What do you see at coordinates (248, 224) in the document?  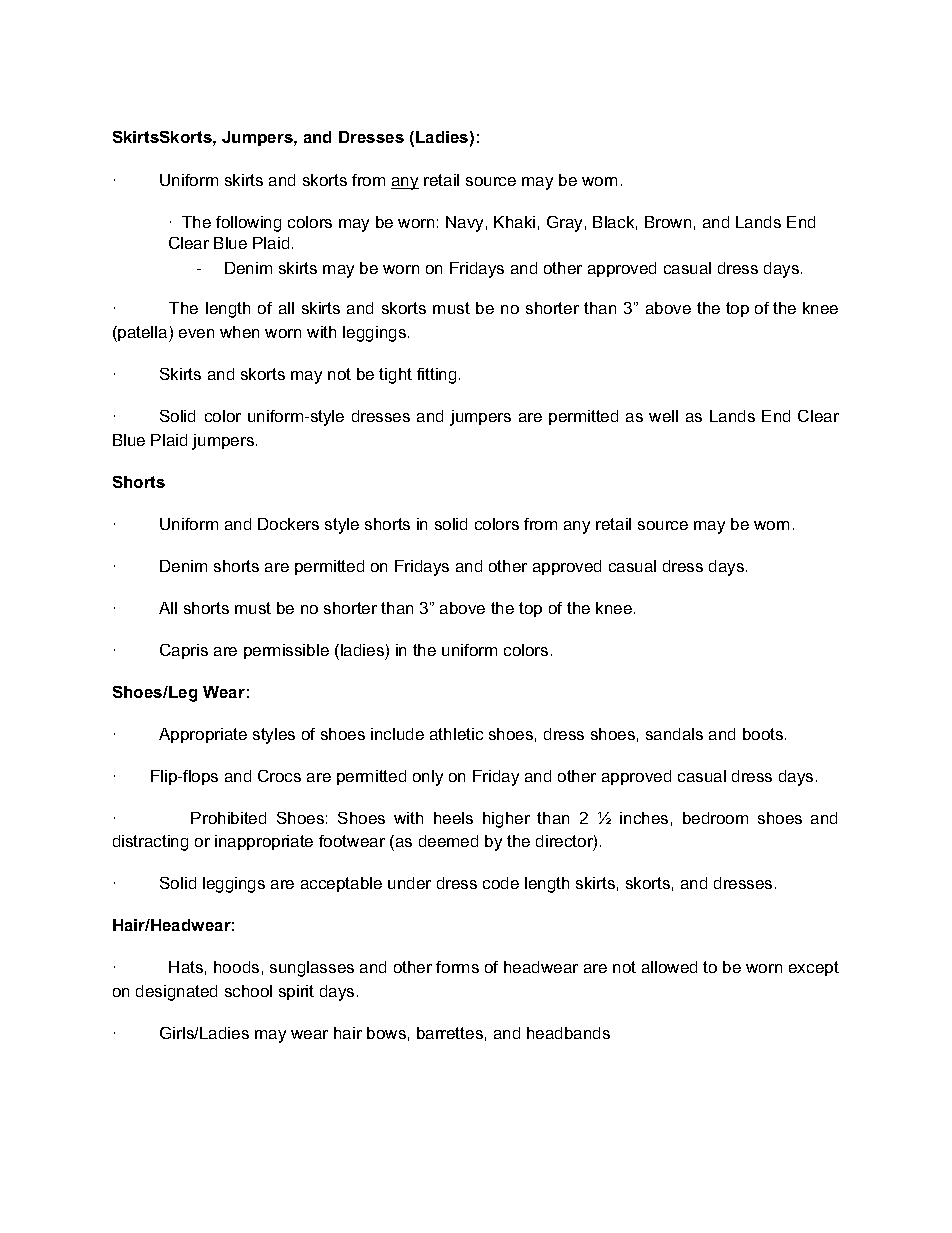 I see `following` at bounding box center [248, 224].
